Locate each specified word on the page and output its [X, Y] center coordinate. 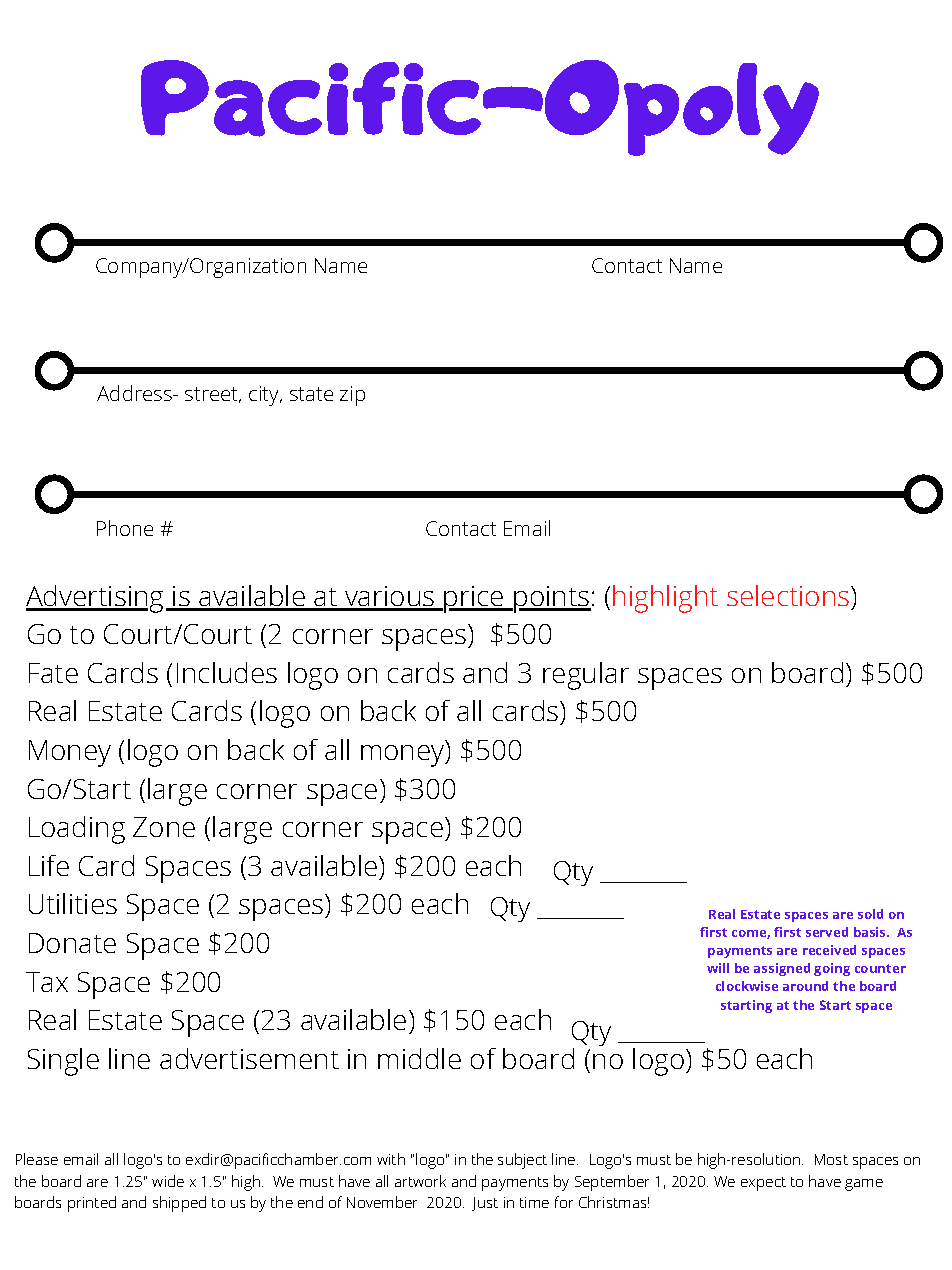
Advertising [94, 599]
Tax [47, 982]
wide [168, 1181]
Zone [164, 827]
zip [352, 396]
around [805, 986]
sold [870, 914]
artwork [420, 1181]
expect [763, 1184]
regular [586, 676]
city [265, 396]
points [551, 599]
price [475, 599]
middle [419, 1058]
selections [789, 595]
